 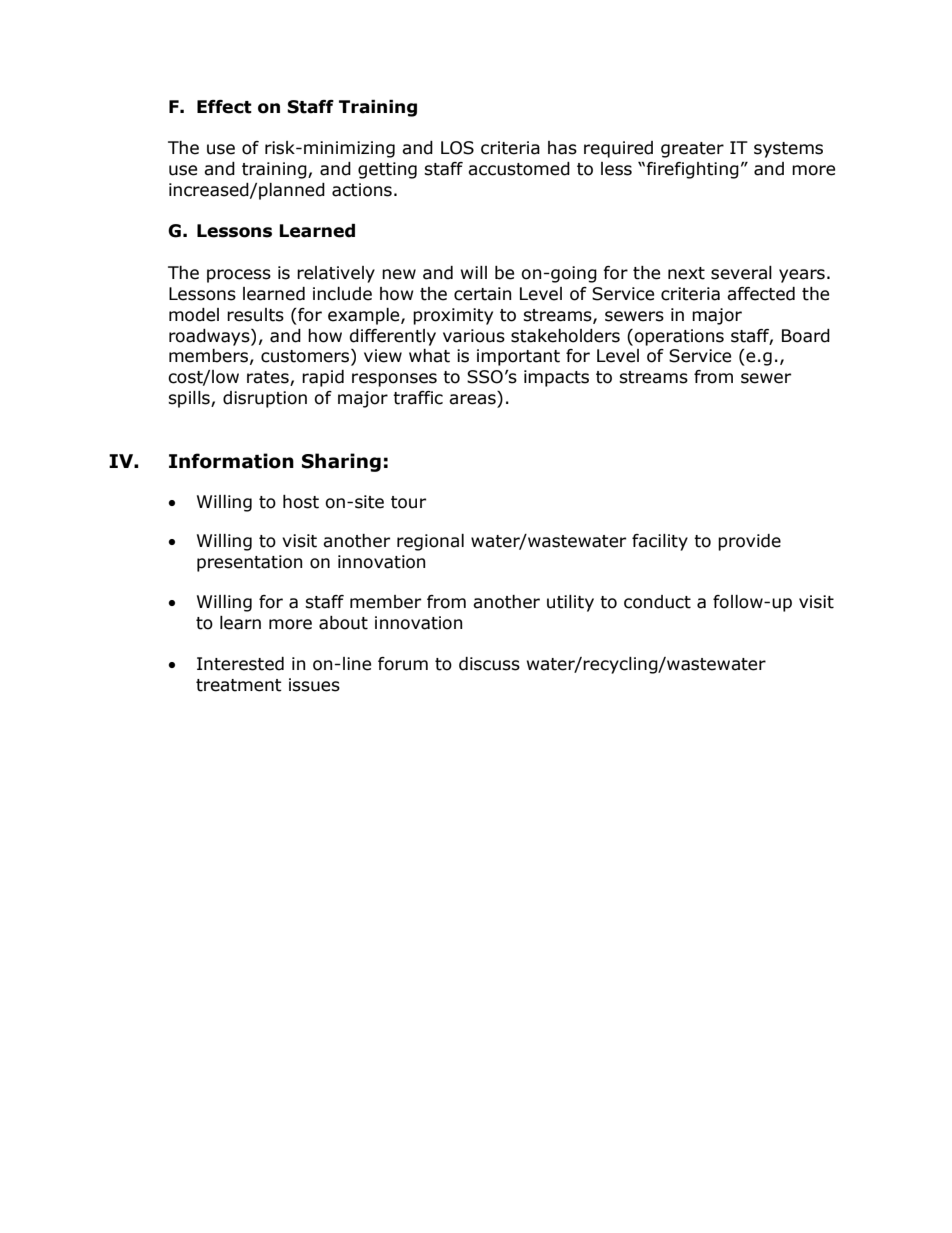 What do you see at coordinates (224, 107) in the screenshot?
I see `Effect` at bounding box center [224, 107].
